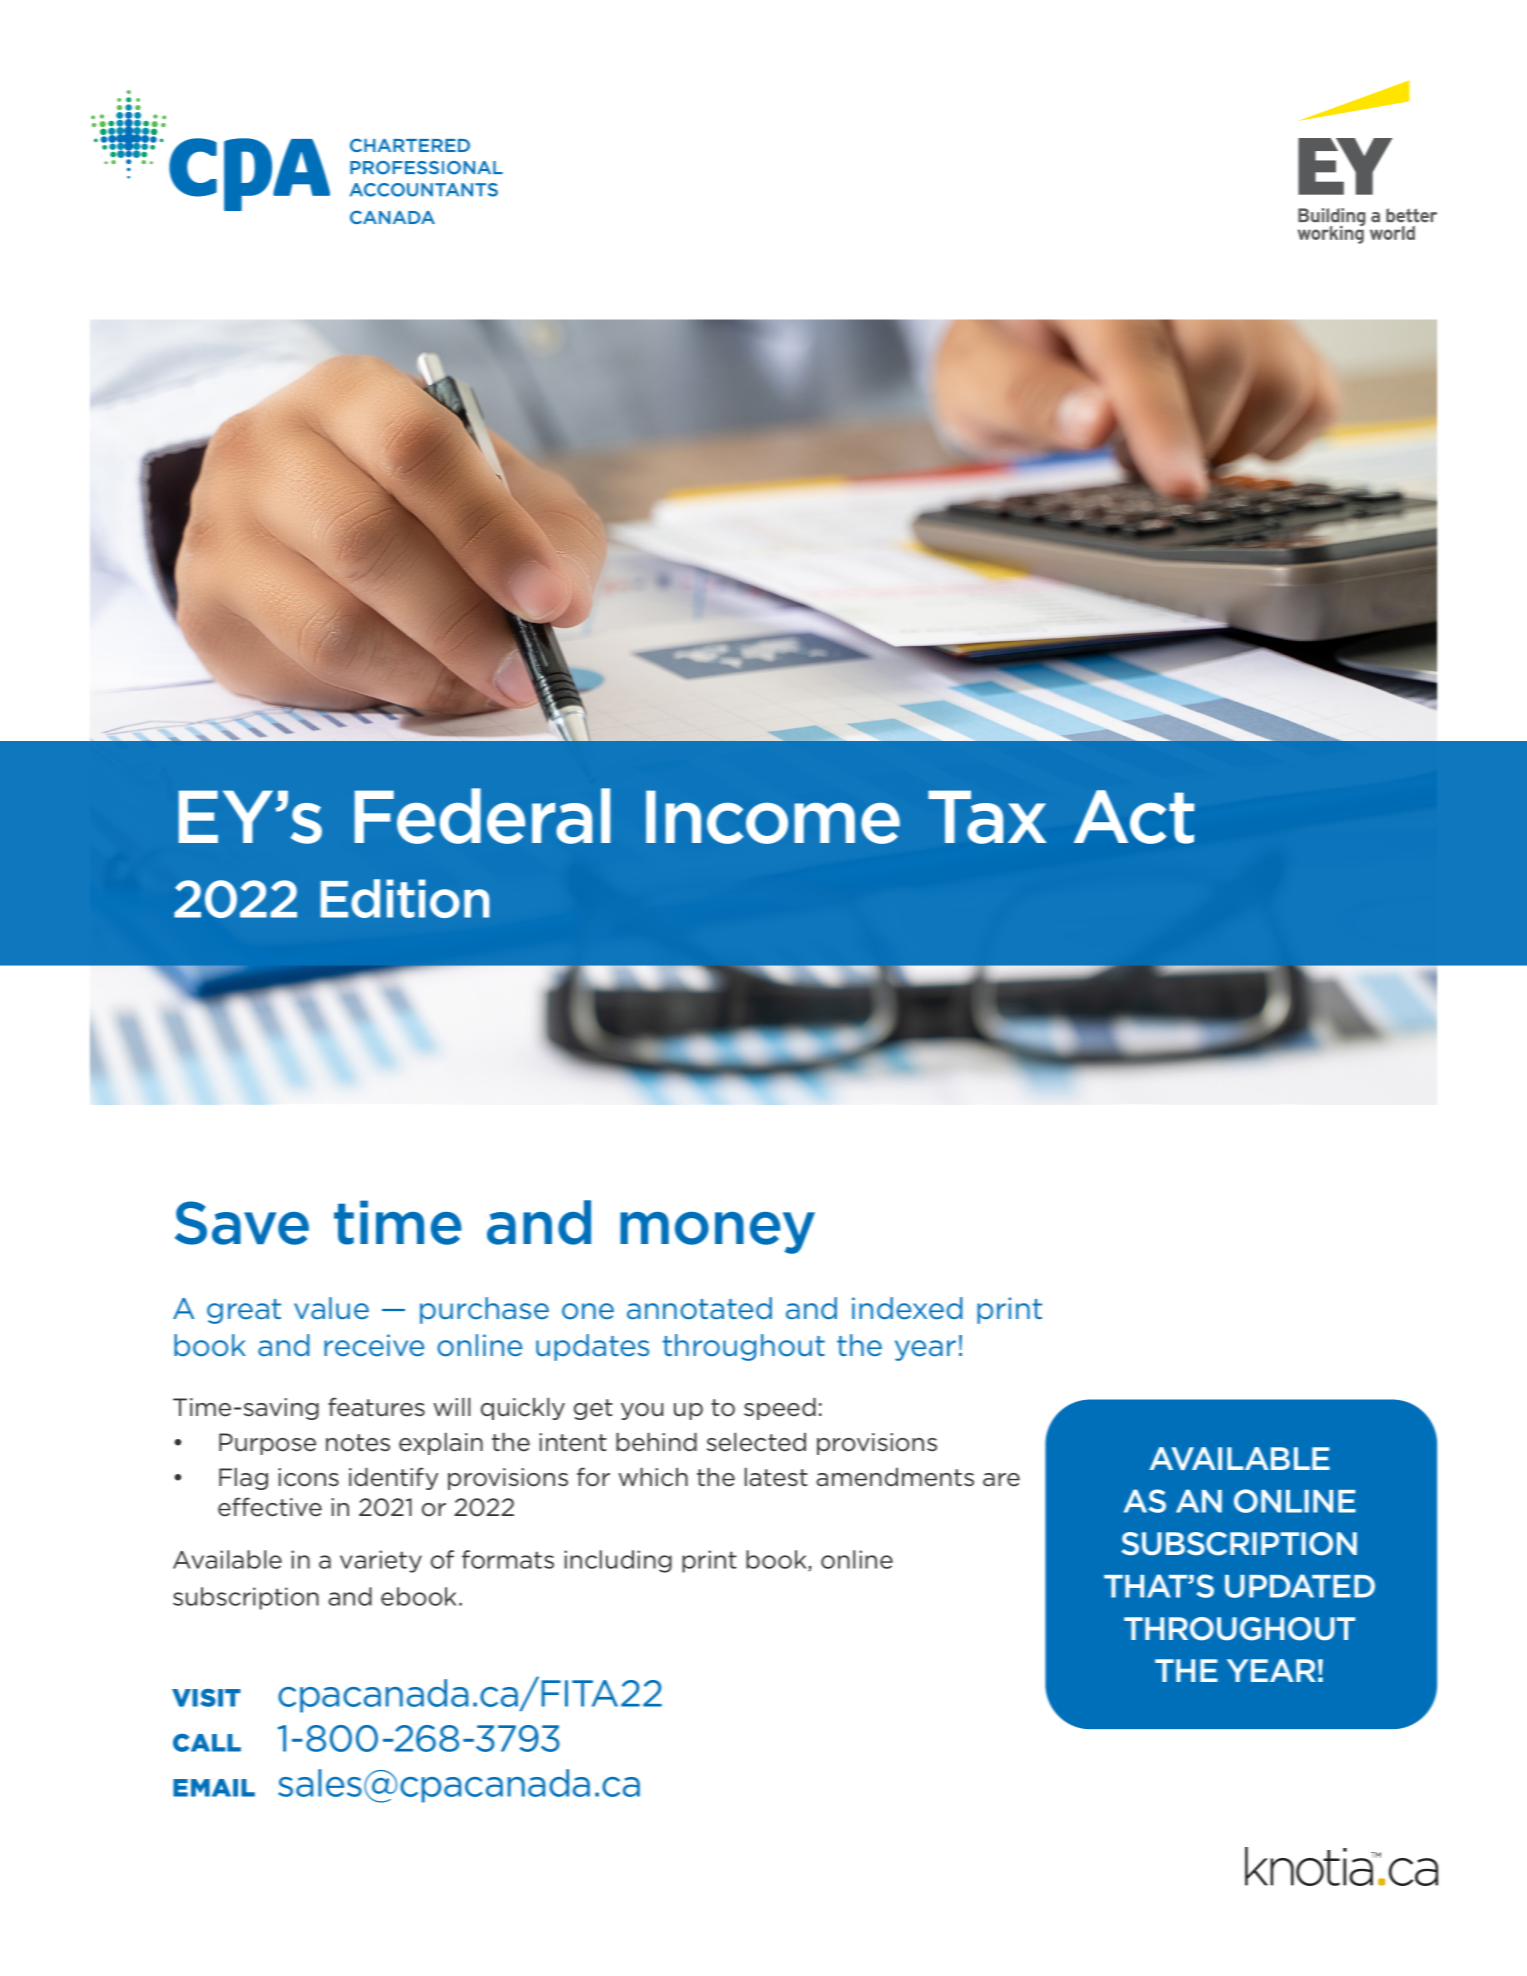 This page has width=1527, height=1976. I want to click on value, so click(331, 1308).
